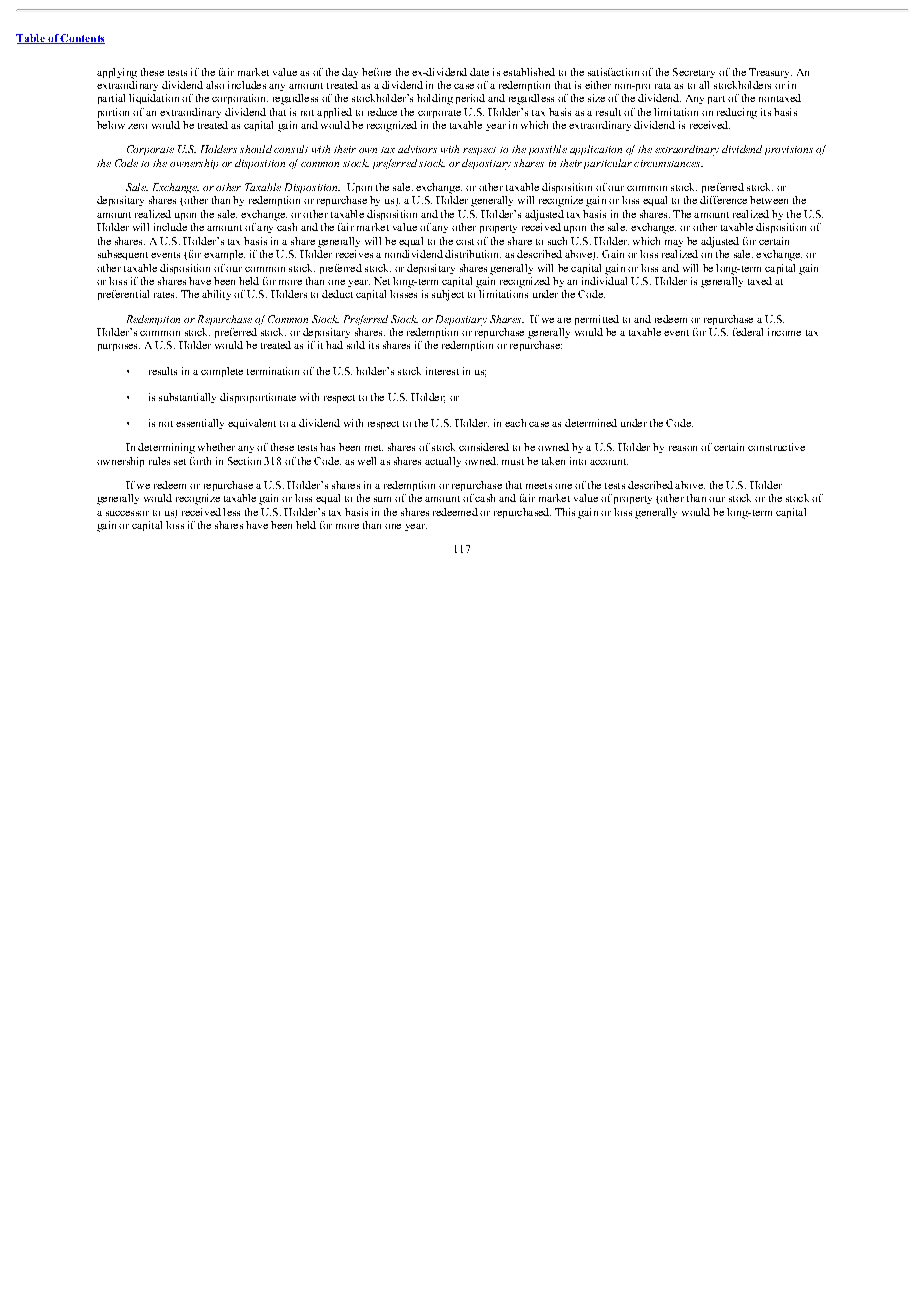 The image size is (924, 1308). What do you see at coordinates (123, 295) in the screenshot?
I see `preferential` at bounding box center [123, 295].
